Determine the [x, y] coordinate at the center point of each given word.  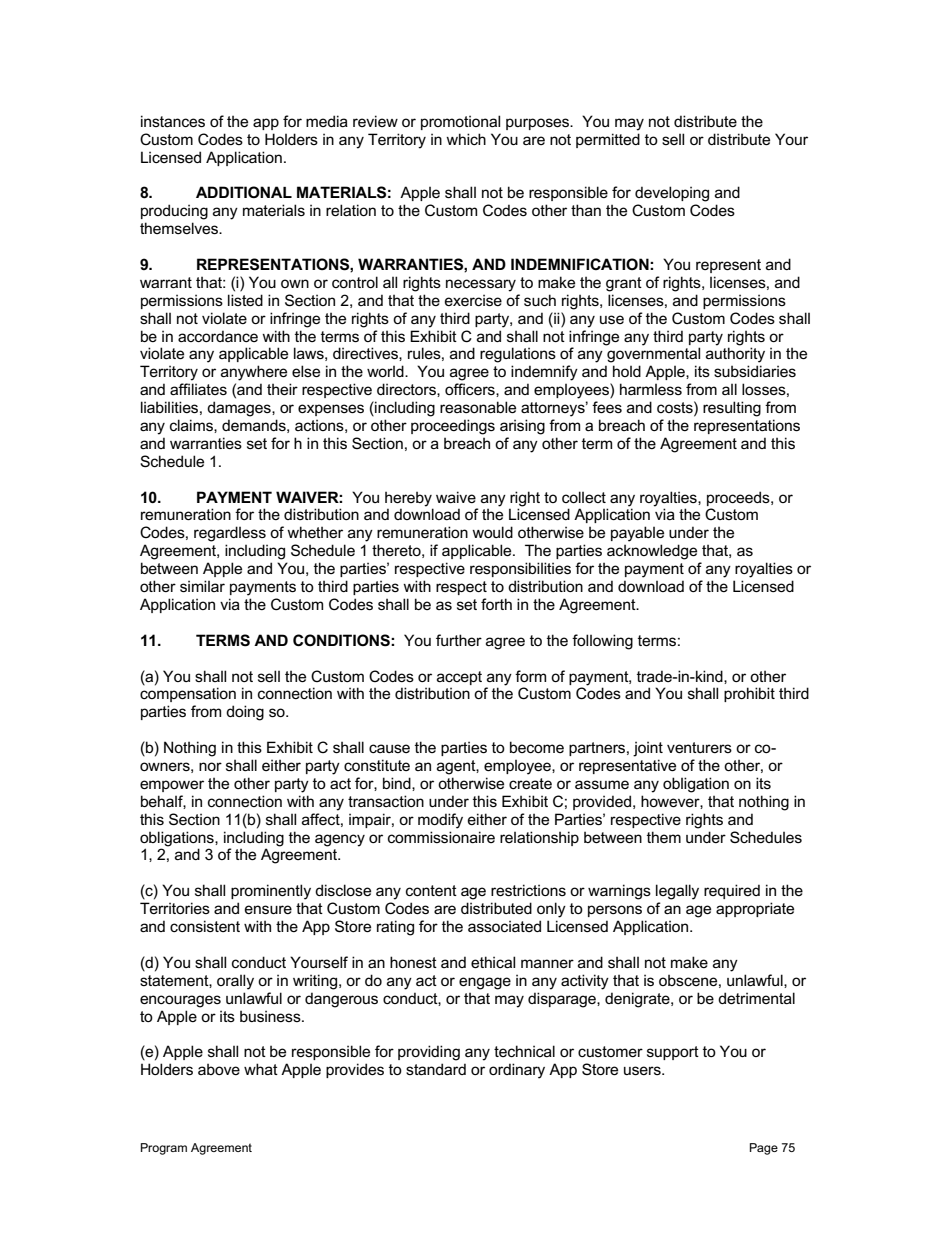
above [219, 1069]
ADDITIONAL [244, 192]
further [459, 640]
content [431, 890]
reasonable [478, 407]
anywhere [254, 373]
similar [202, 586]
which [466, 139]
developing [672, 194]
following [602, 642]
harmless [651, 389]
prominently [271, 892]
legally [677, 892]
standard [436, 1069]
